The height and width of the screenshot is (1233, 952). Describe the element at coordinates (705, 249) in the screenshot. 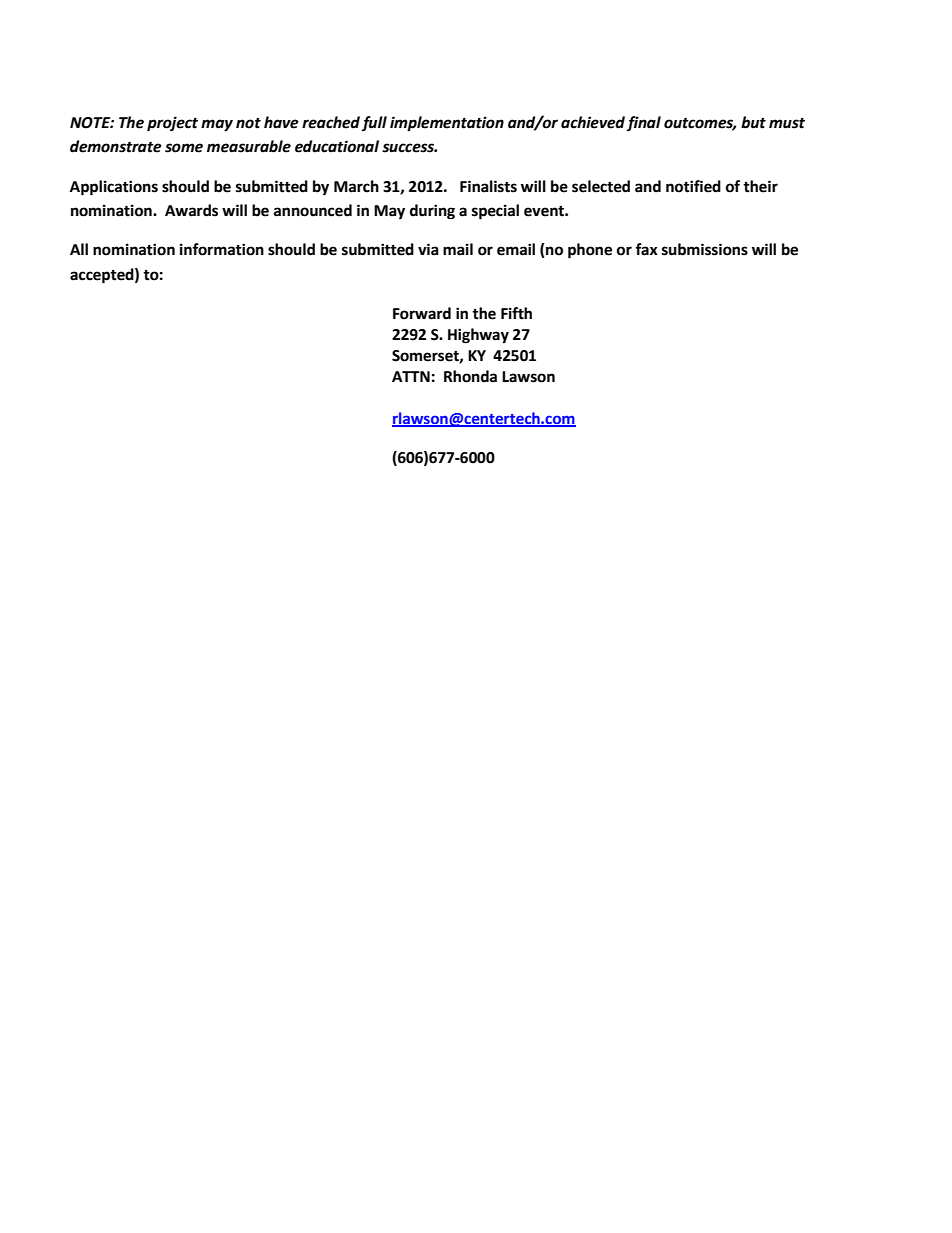

I see `submissions` at that location.
